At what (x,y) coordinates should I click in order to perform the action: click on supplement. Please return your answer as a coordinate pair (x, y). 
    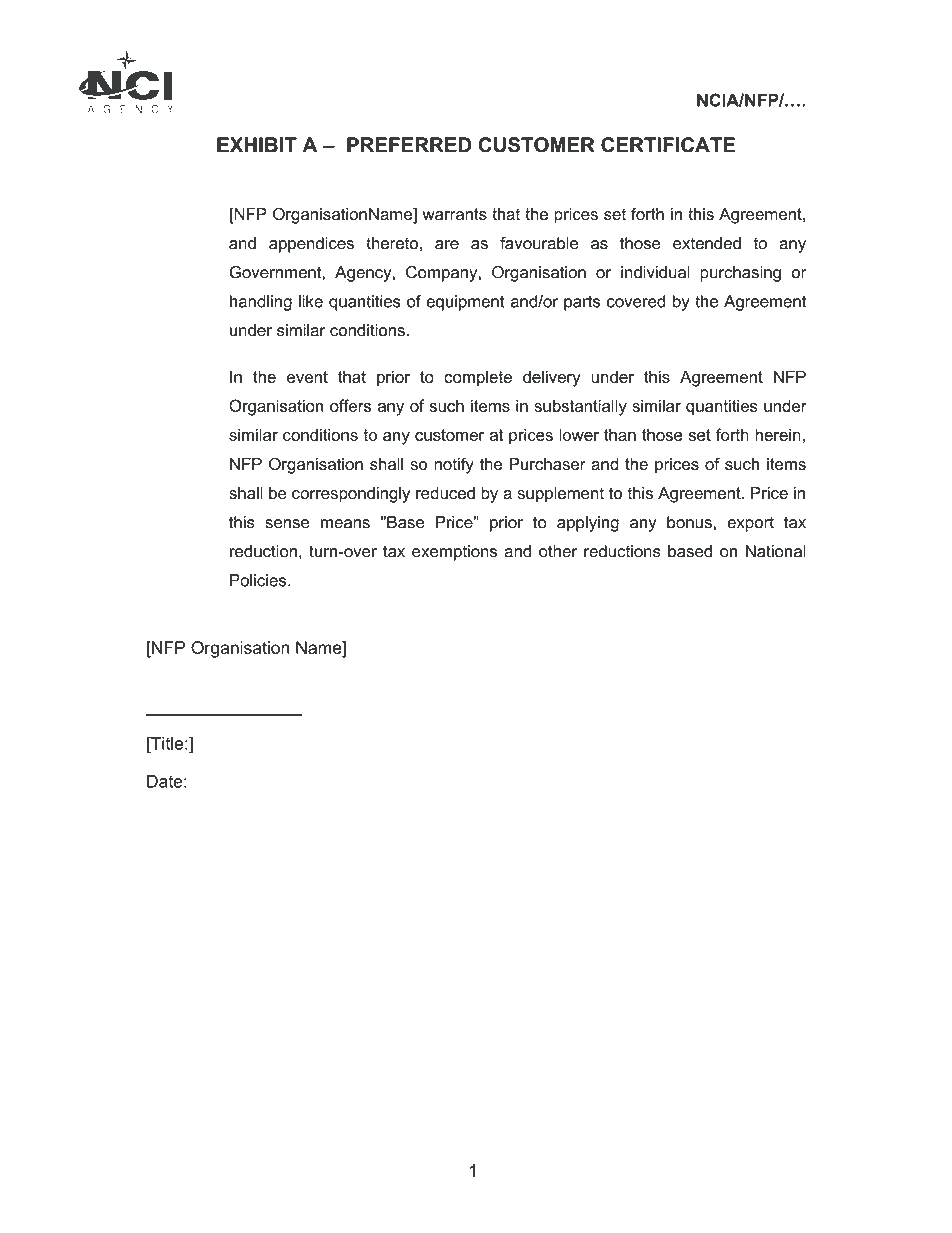
    Looking at the image, I should click on (560, 495).
